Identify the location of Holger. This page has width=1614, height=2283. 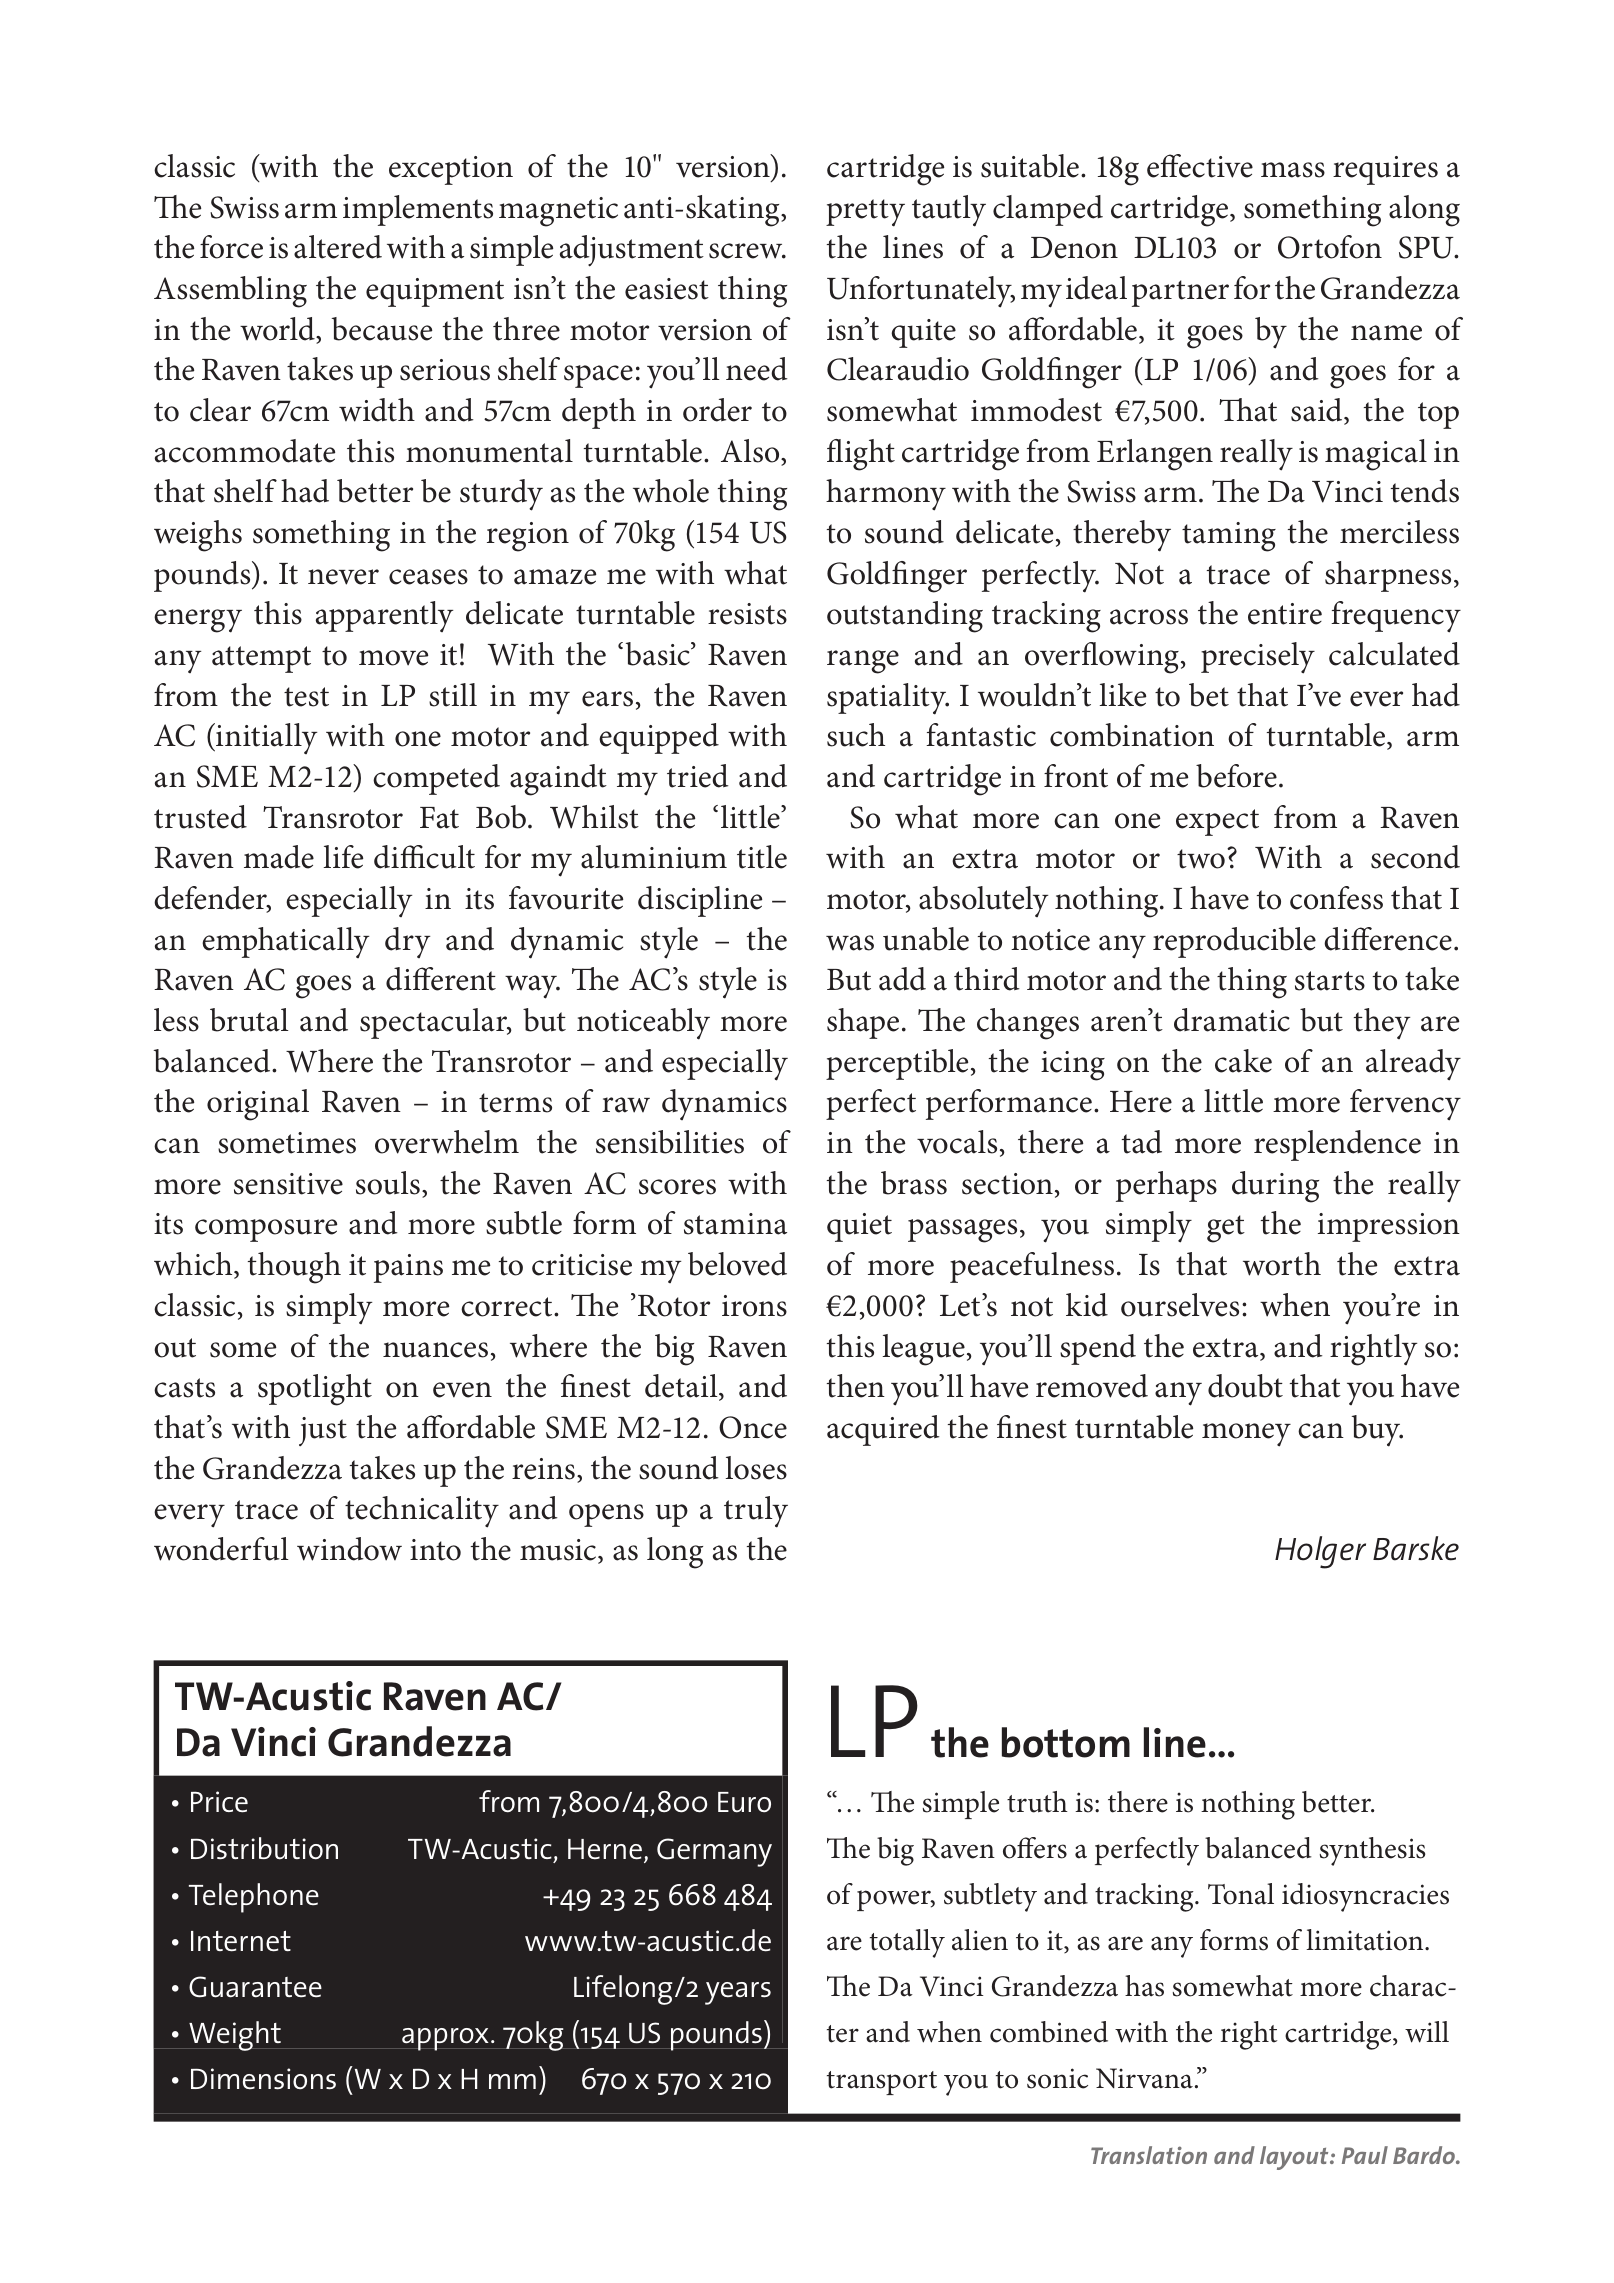
(1320, 1552).
